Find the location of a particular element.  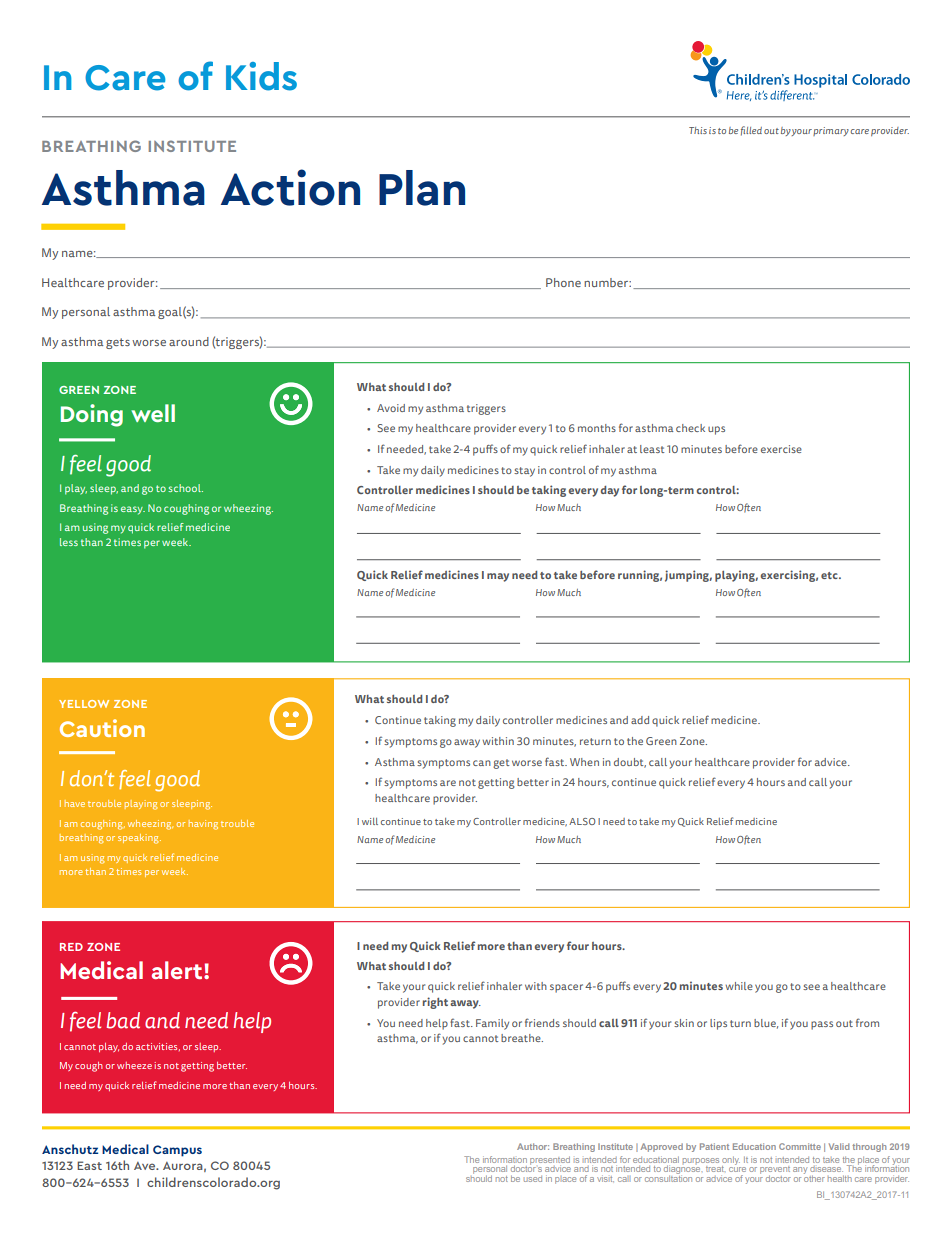

school is located at coordinates (185, 488).
